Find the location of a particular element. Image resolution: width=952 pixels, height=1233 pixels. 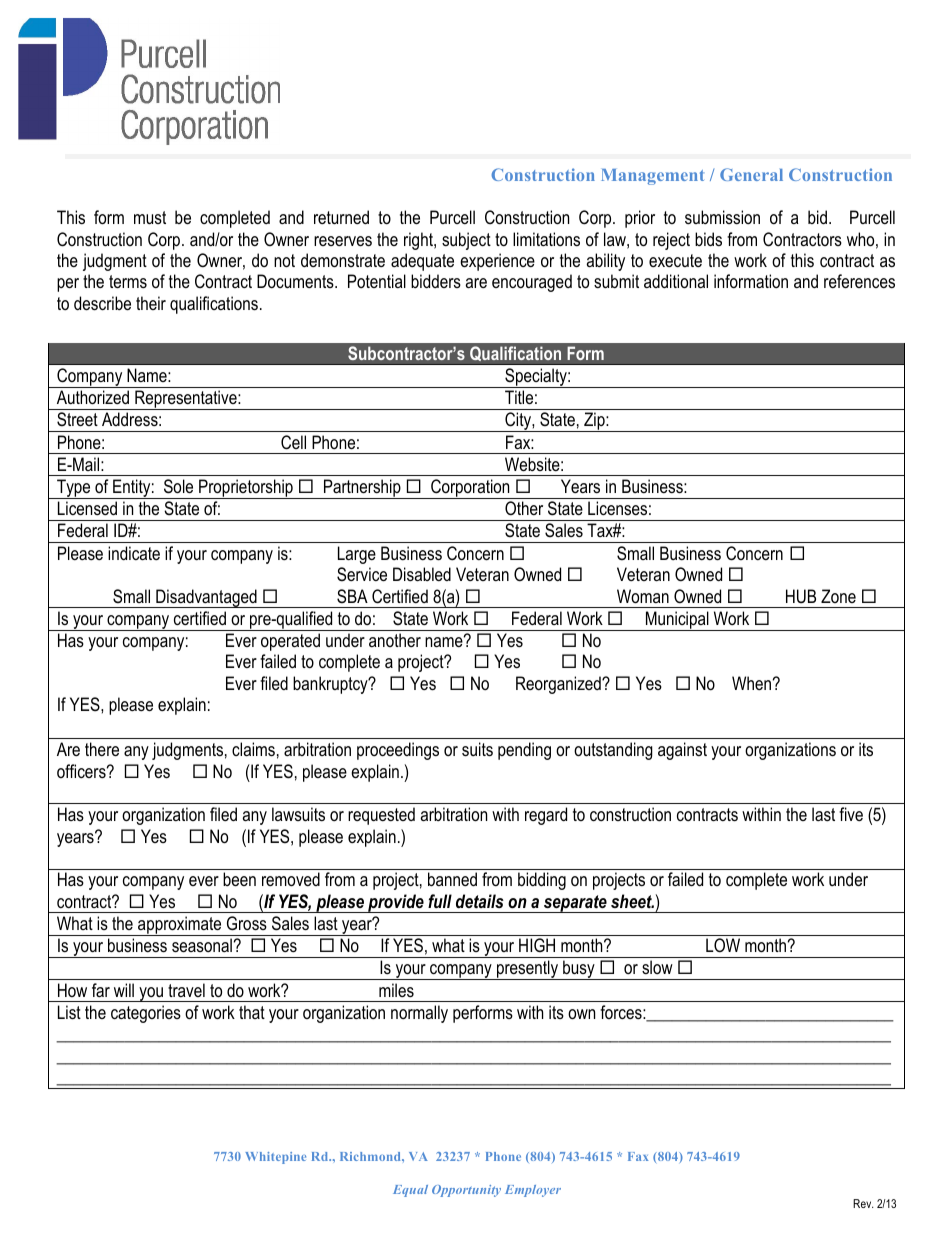

subject is located at coordinates (466, 241).
